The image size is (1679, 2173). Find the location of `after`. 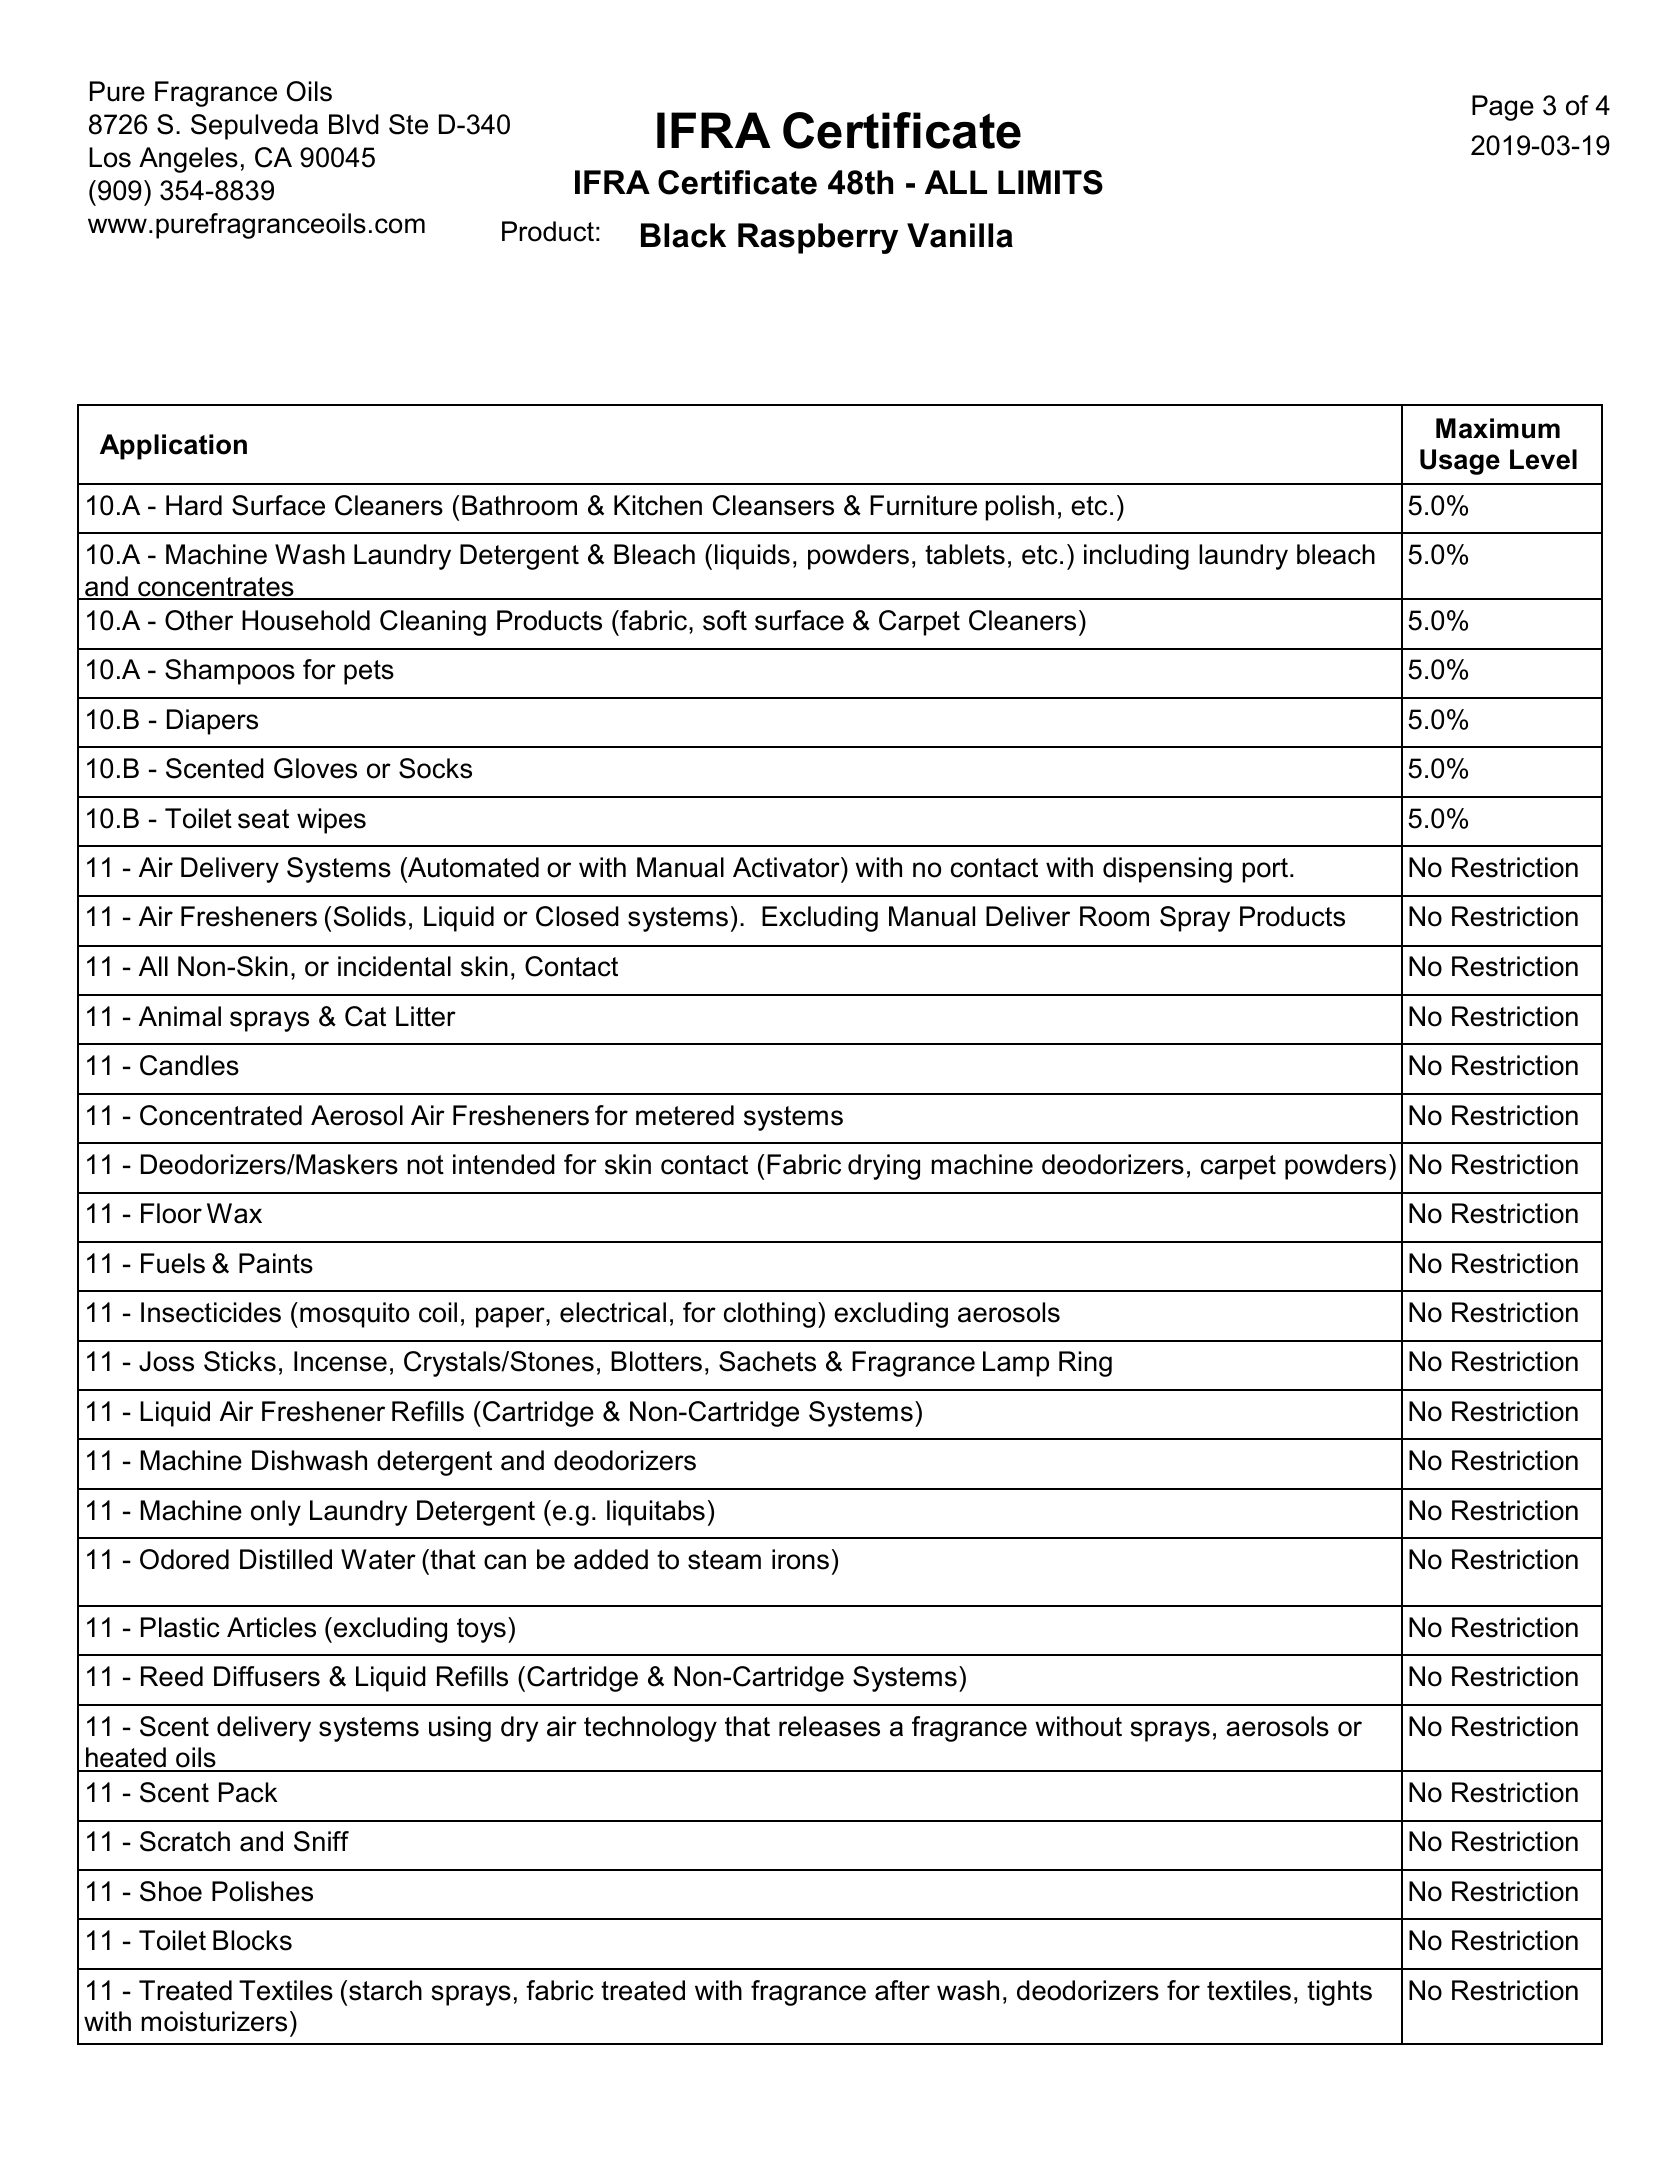

after is located at coordinates (902, 1990).
